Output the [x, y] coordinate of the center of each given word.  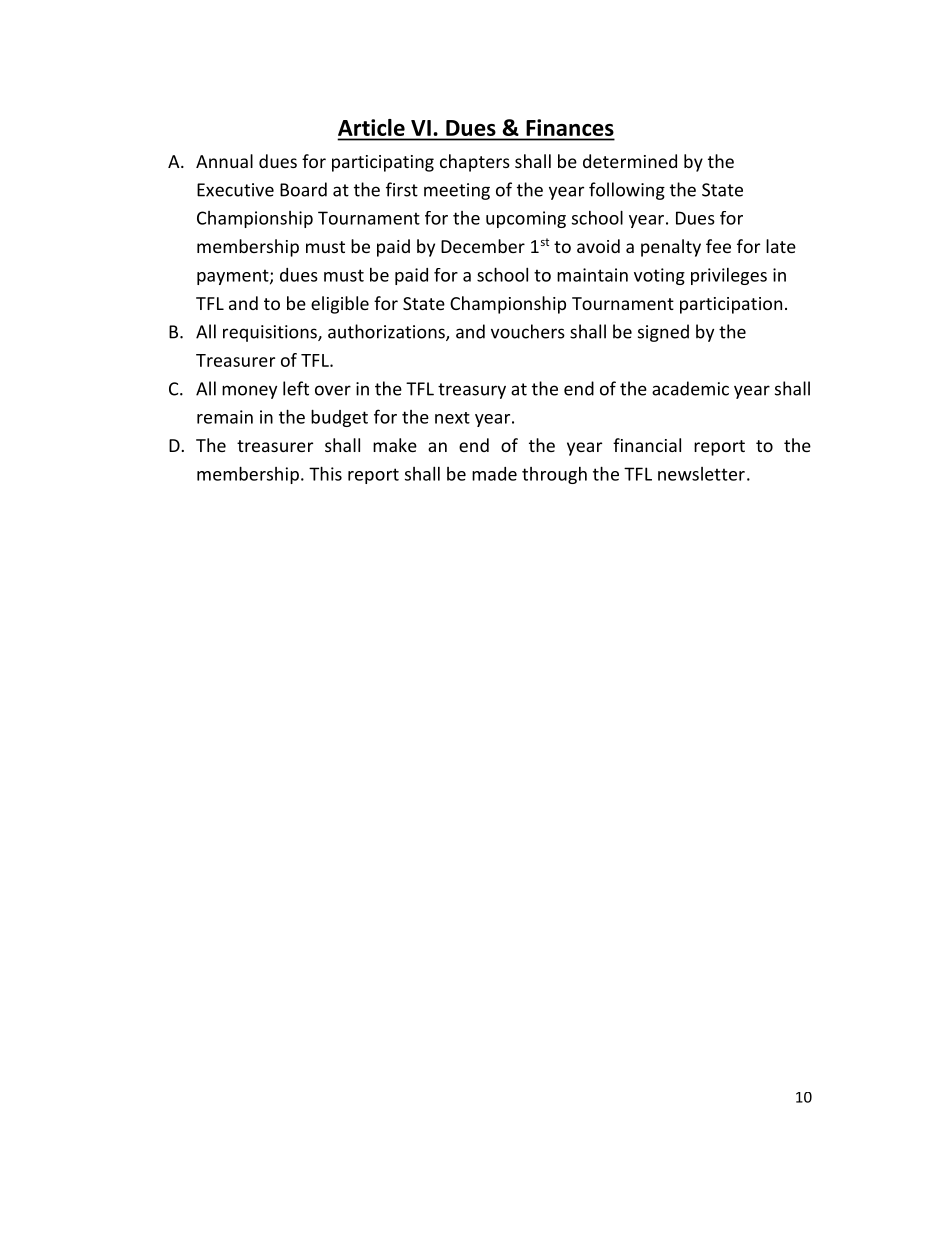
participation [731, 305]
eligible [340, 305]
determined [630, 161]
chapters [475, 163]
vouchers [528, 331]
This [325, 473]
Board [303, 189]
